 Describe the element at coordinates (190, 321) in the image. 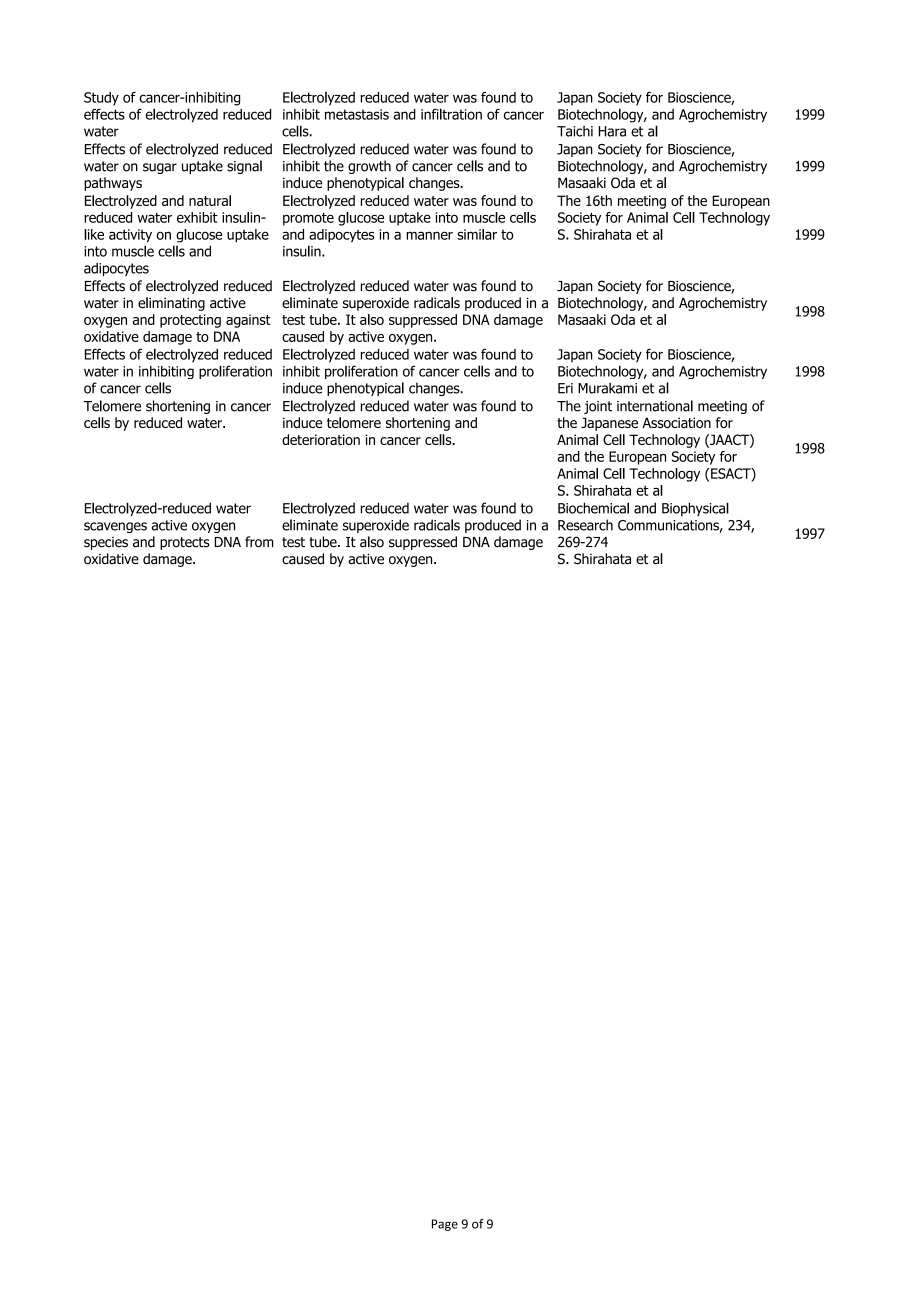

I see `protecting` at that location.
